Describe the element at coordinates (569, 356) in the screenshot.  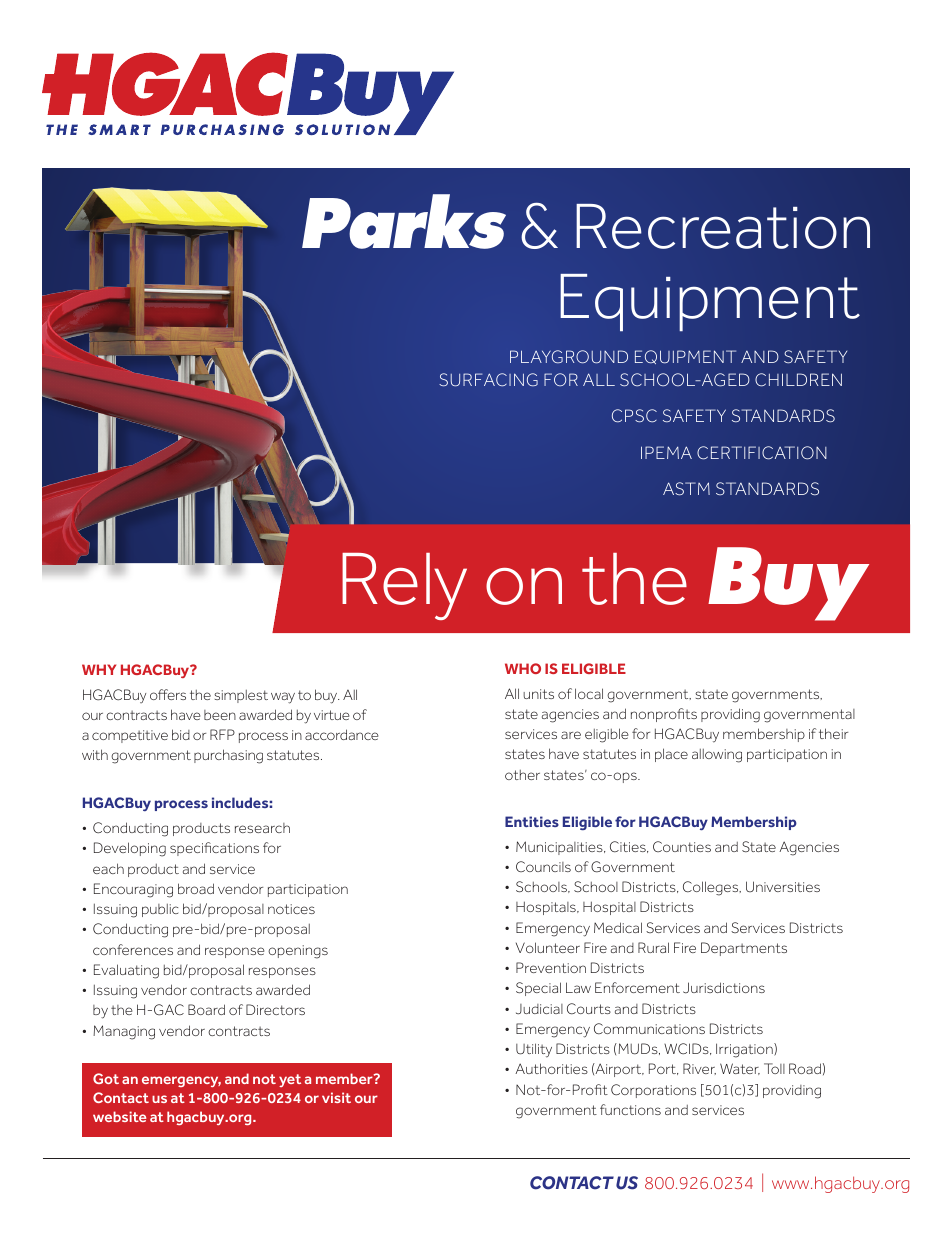
I see `PLAYGROUND` at that location.
